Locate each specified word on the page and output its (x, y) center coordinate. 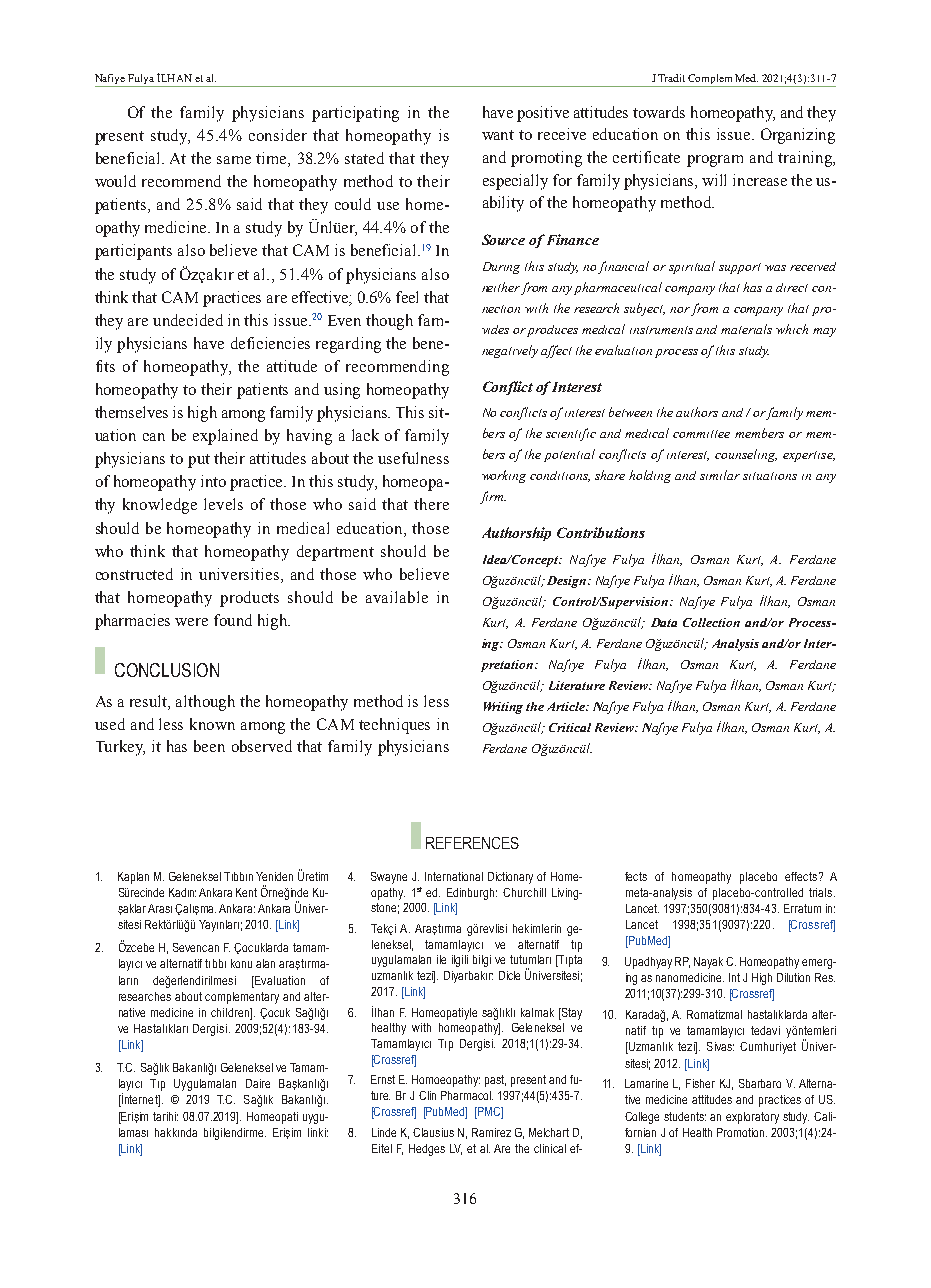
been (209, 746)
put (199, 461)
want (498, 135)
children (231, 1012)
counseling (746, 455)
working (504, 476)
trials (822, 892)
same (234, 160)
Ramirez (491, 1132)
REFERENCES (472, 843)
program (715, 161)
